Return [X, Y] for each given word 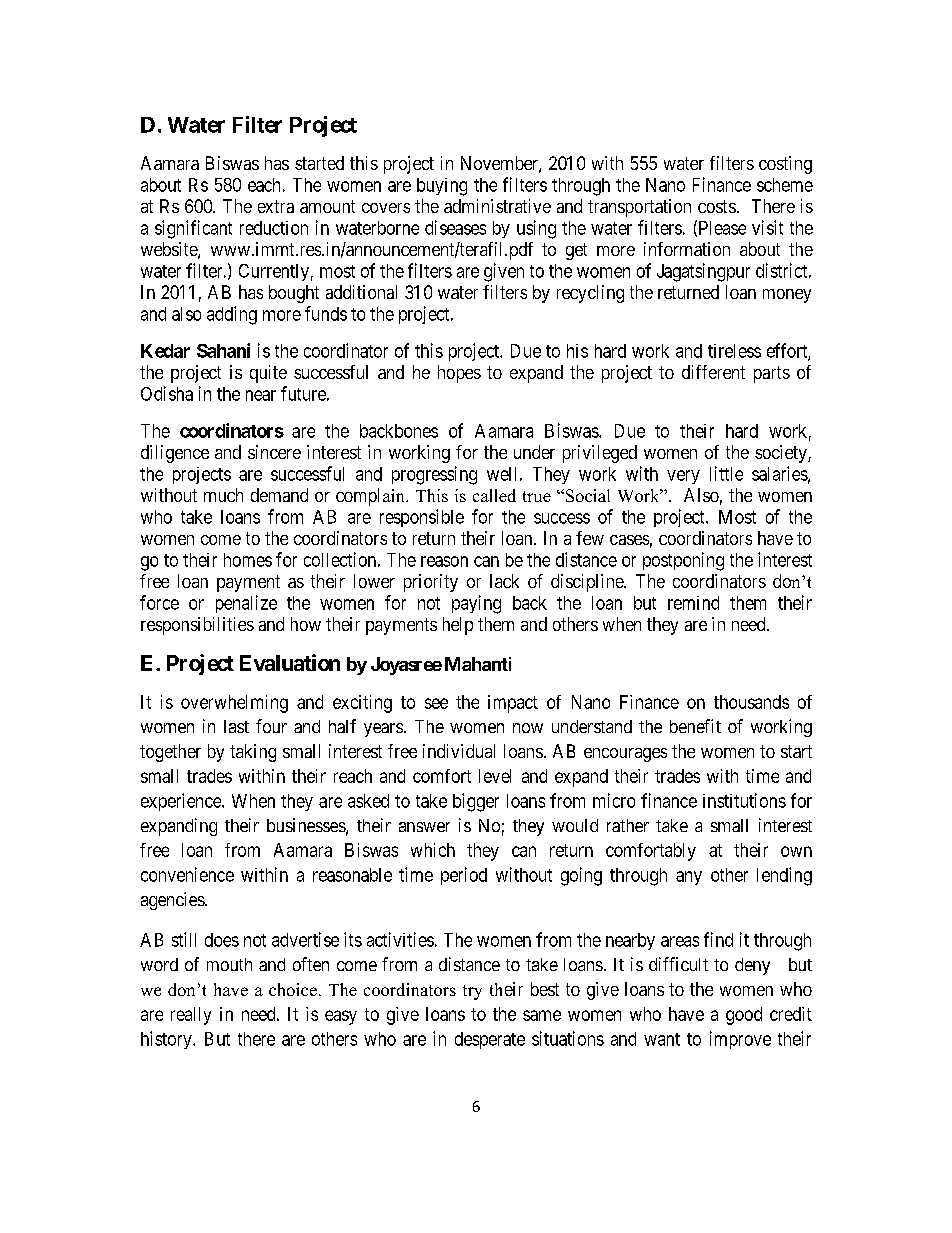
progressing [434, 475]
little [726, 473]
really [191, 1016]
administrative [497, 206]
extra [276, 206]
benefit [695, 726]
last [236, 726]
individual [459, 751]
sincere [274, 452]
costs [717, 206]
